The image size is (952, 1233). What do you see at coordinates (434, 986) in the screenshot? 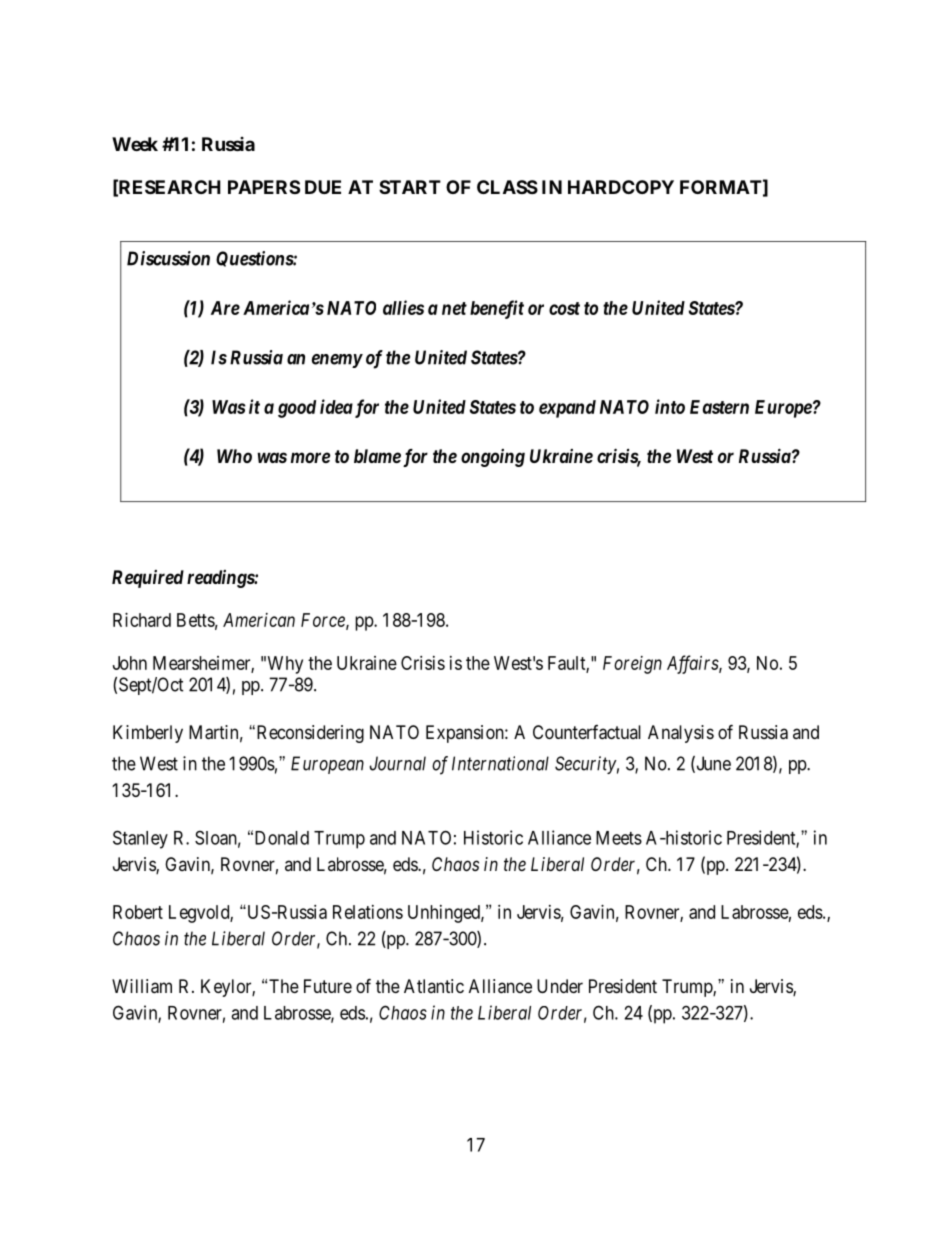
I see `Atlantic` at bounding box center [434, 986].
